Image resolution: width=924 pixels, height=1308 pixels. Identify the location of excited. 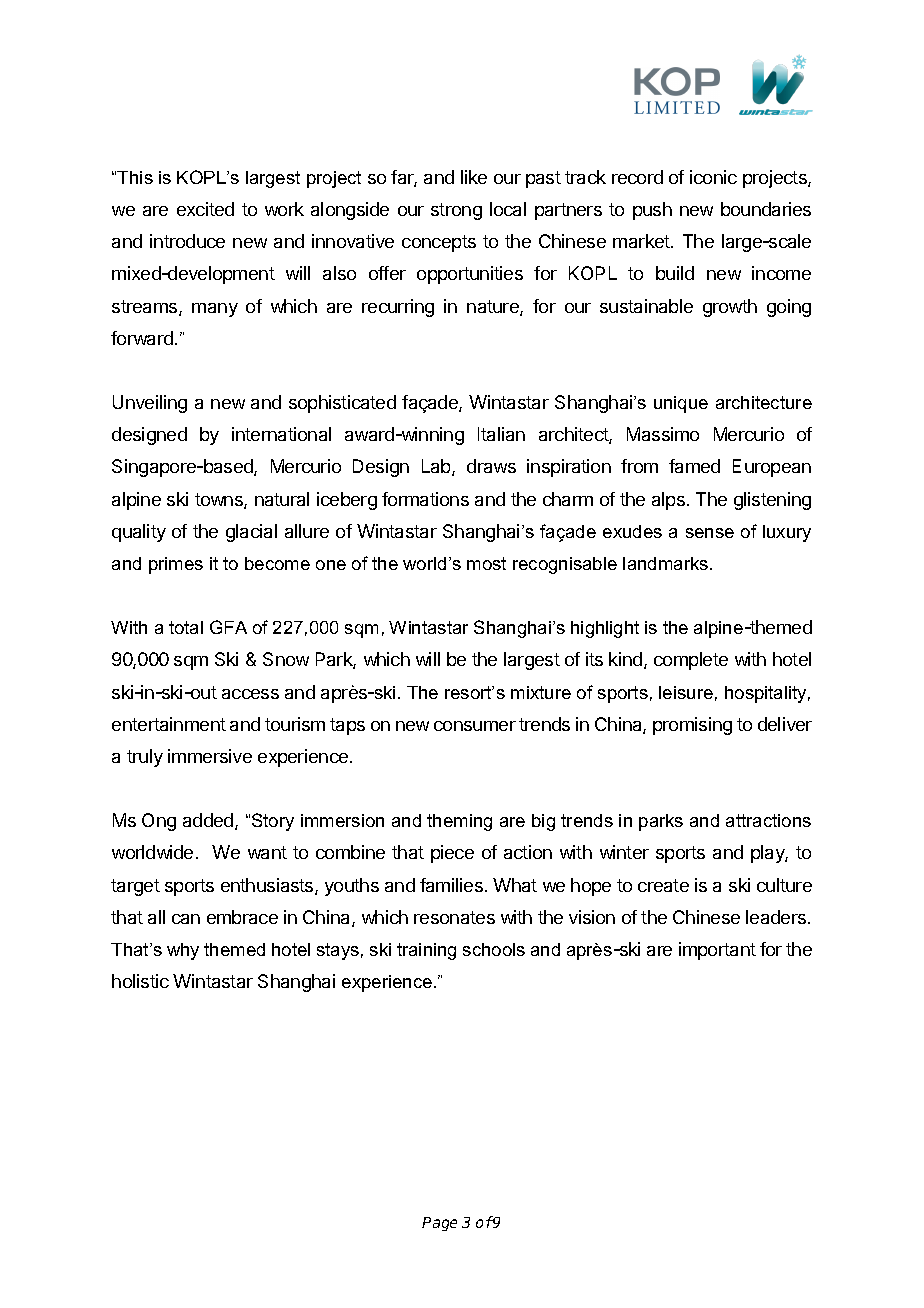
(205, 209).
